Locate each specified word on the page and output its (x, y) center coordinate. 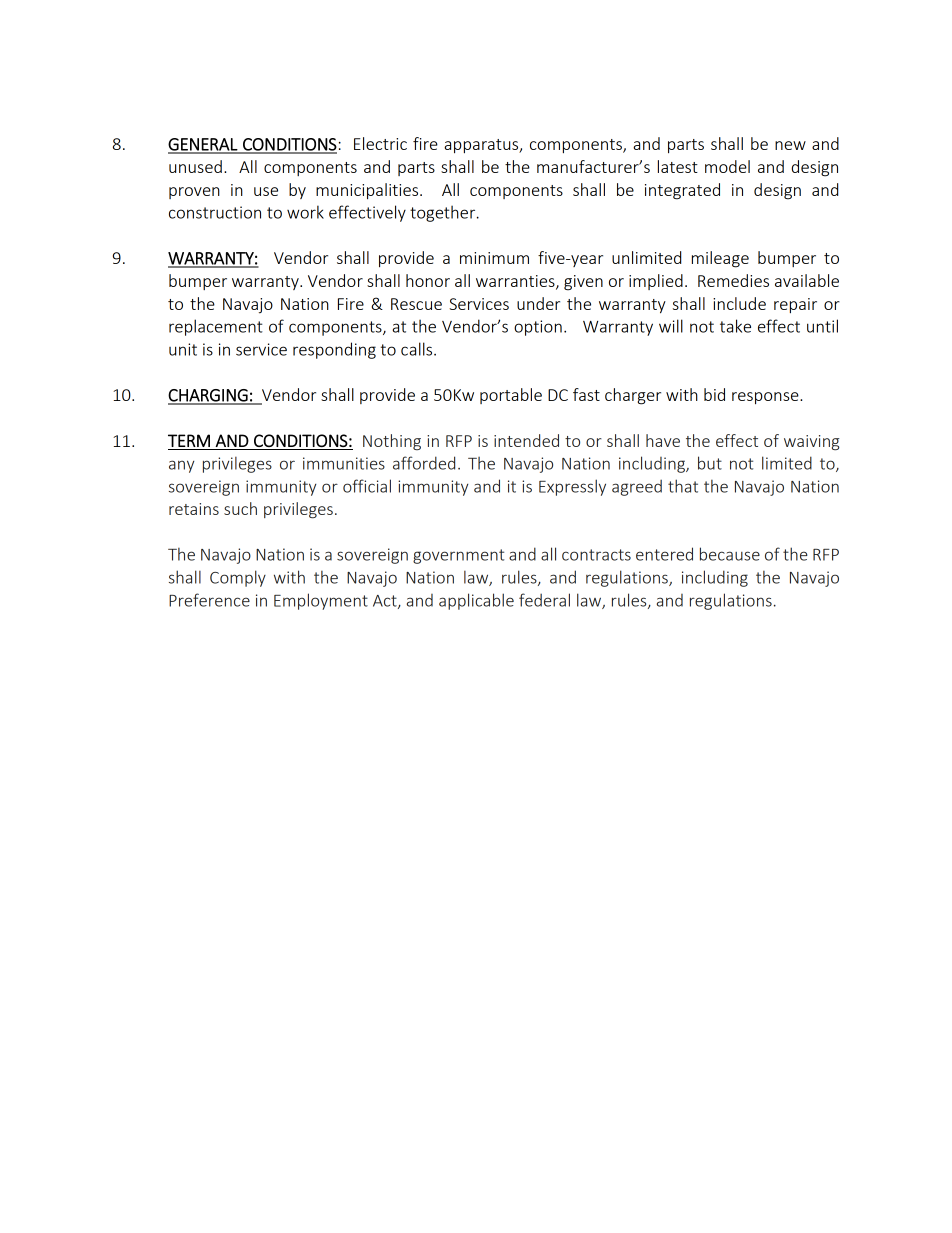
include (739, 303)
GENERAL (204, 145)
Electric (380, 143)
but (710, 463)
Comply (238, 578)
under (538, 303)
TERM (189, 440)
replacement (216, 327)
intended (526, 440)
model (727, 166)
